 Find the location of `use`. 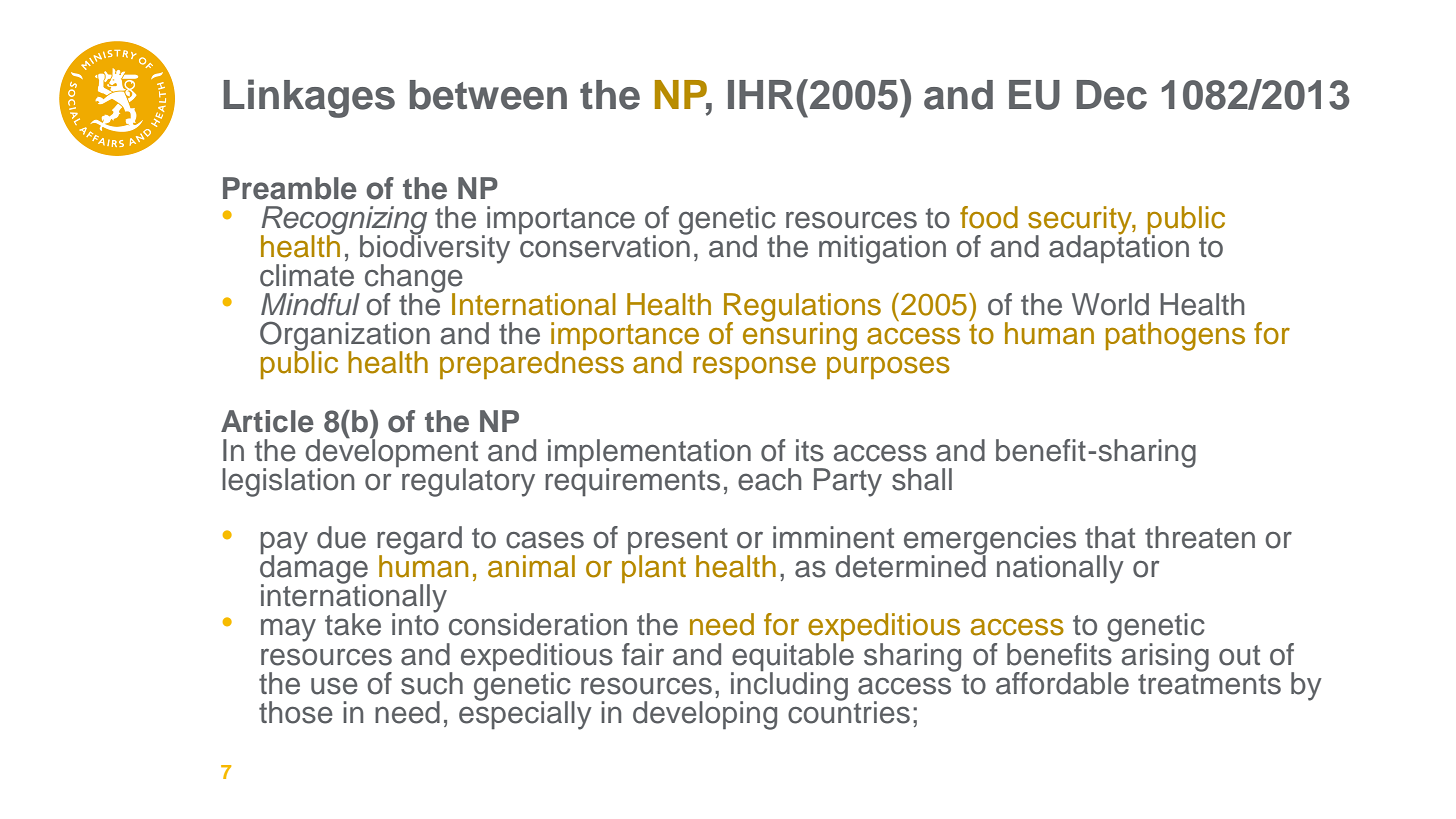

use is located at coordinates (334, 686).
